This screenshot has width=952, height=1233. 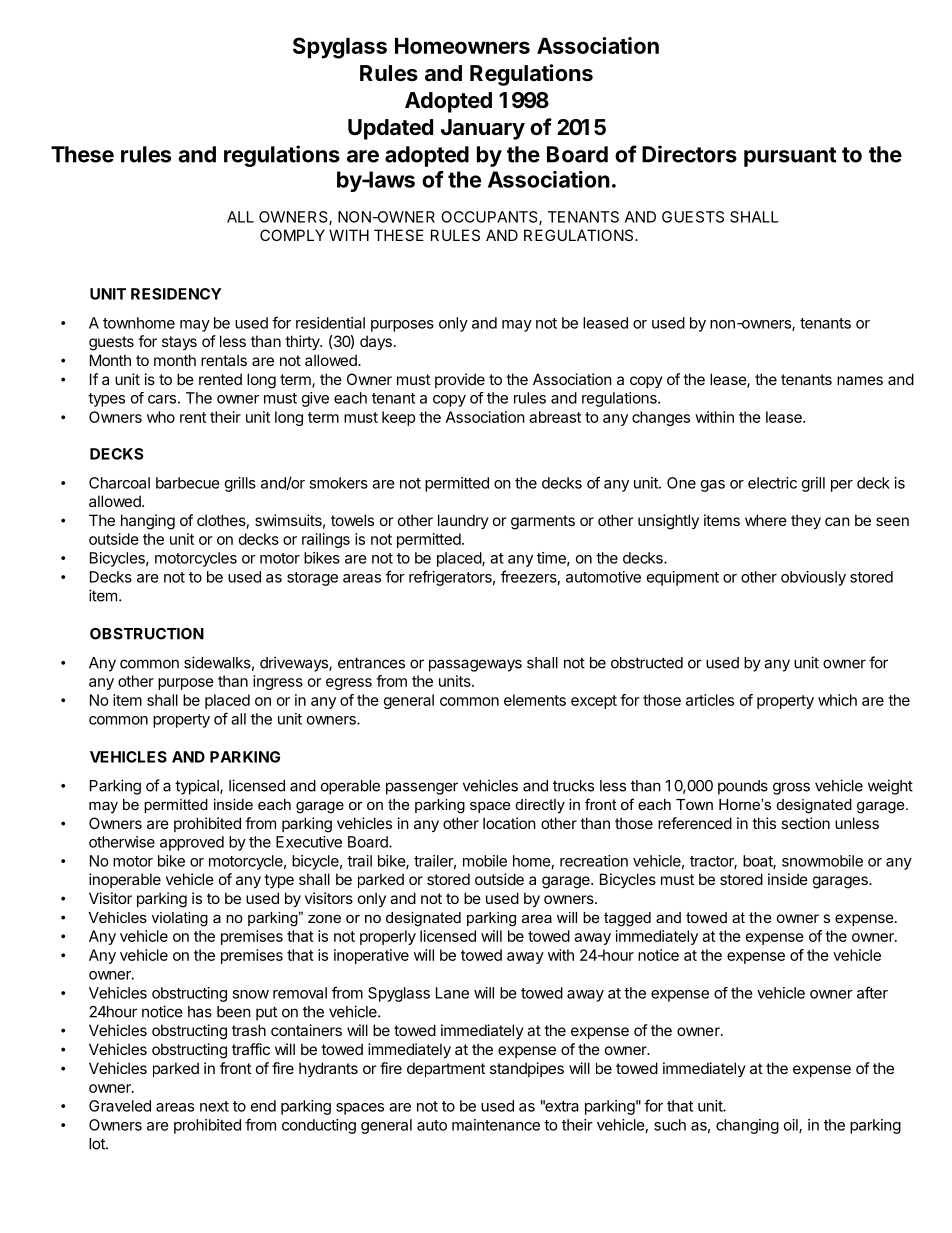 What do you see at coordinates (496, 1125) in the screenshot?
I see `maintenance` at bounding box center [496, 1125].
